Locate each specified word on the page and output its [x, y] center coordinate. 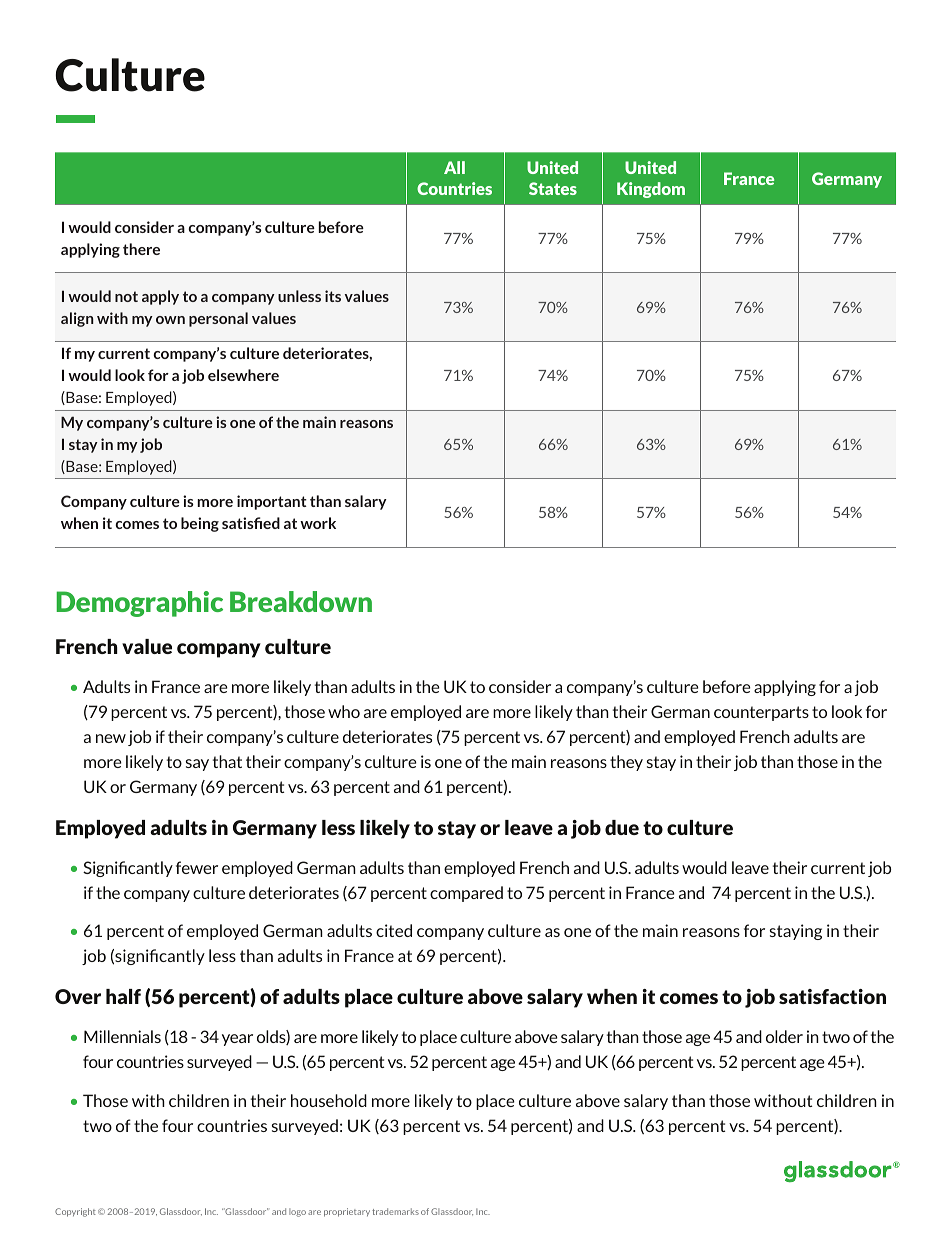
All [454, 167]
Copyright [75, 1212]
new [111, 738]
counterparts [761, 713]
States [553, 188]
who [344, 711]
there [141, 249]
